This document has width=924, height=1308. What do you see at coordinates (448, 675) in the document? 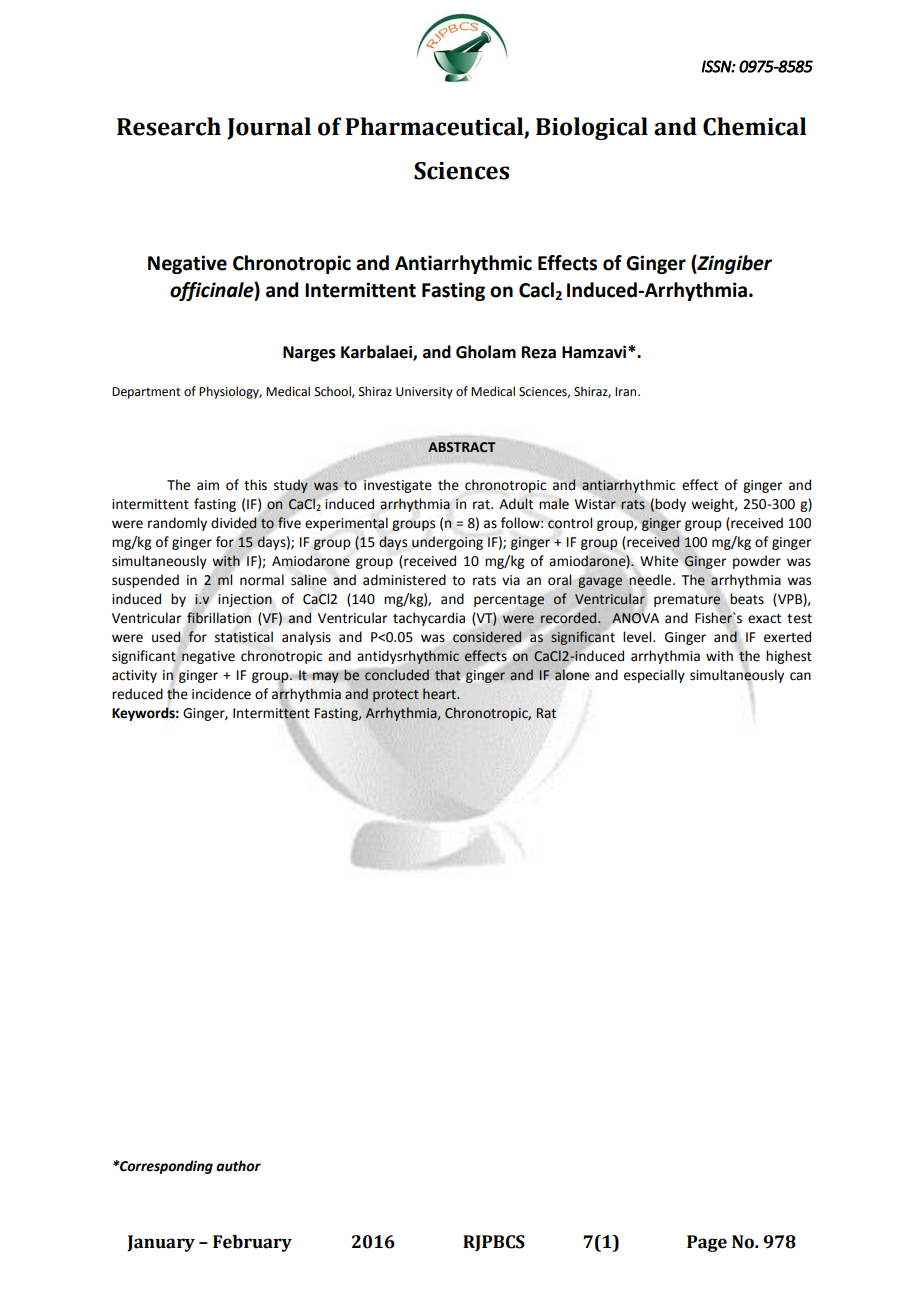
I see `that` at bounding box center [448, 675].
